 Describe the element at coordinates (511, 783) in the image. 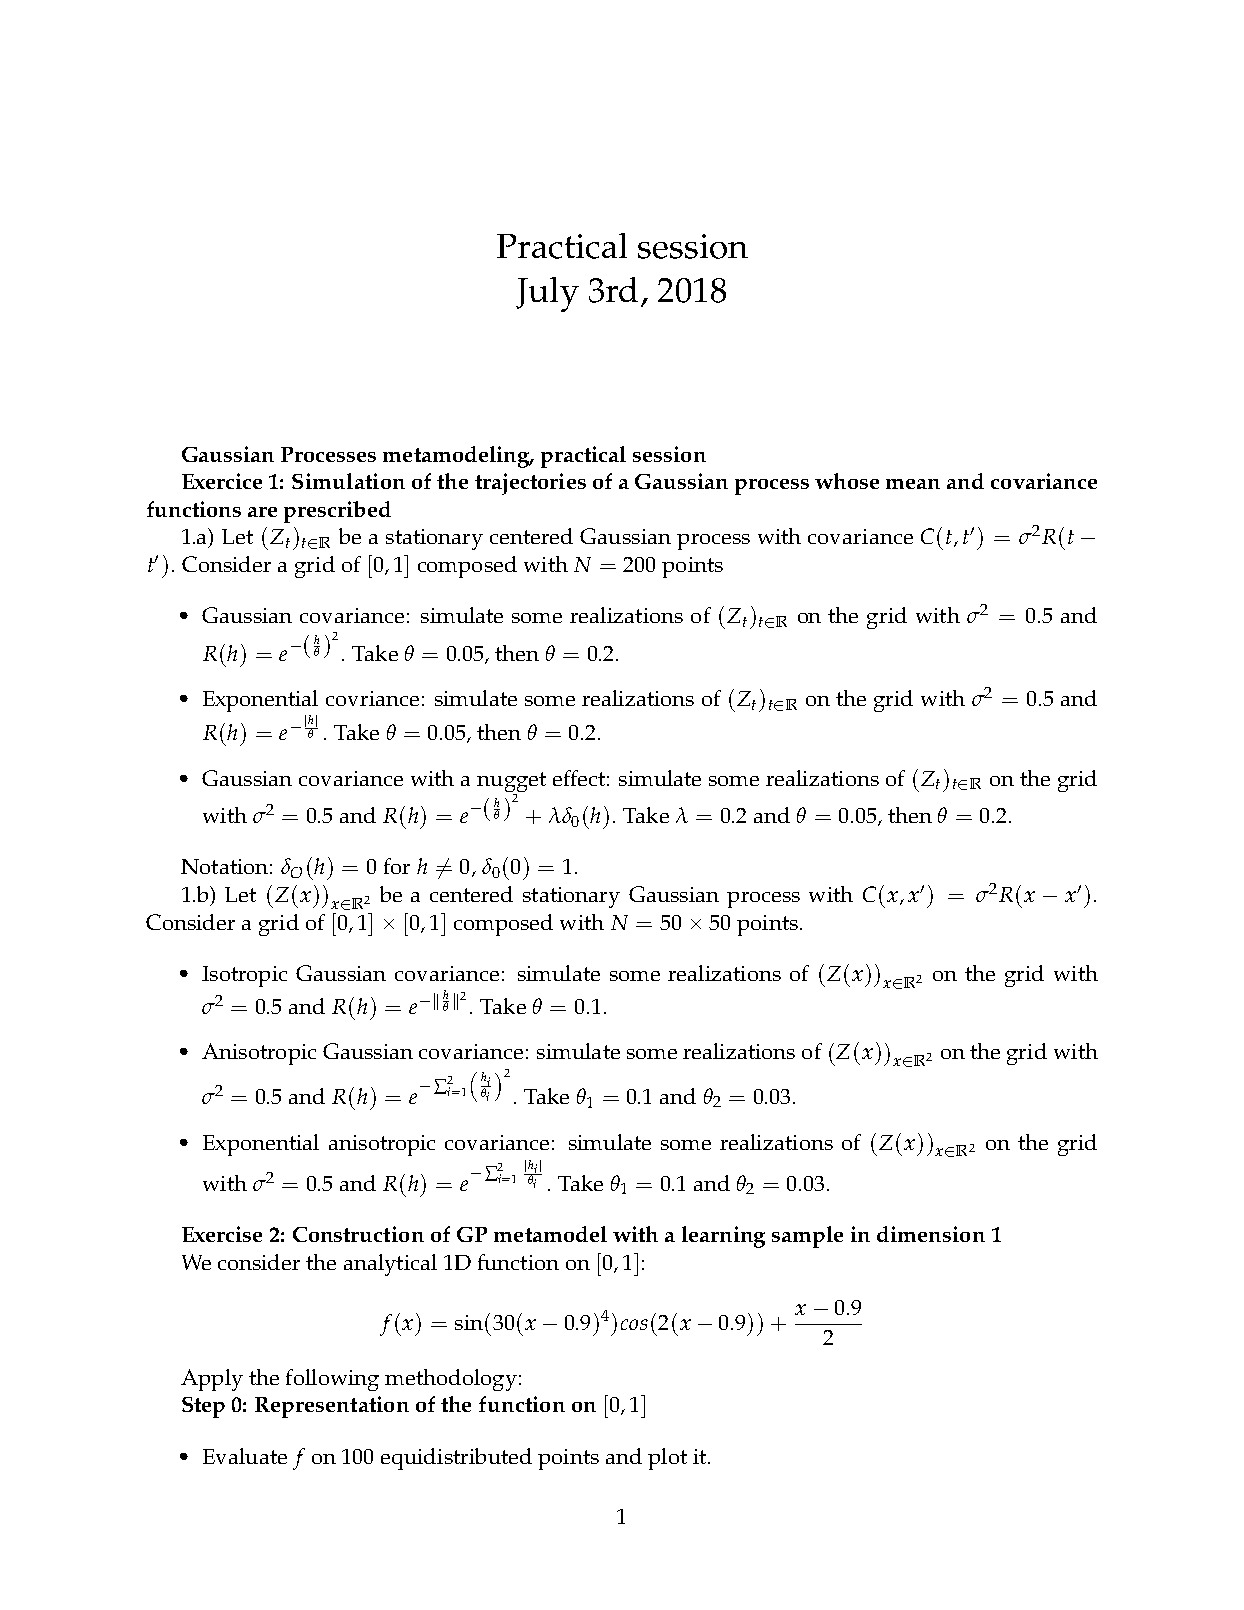

I see `nugget` at that location.
